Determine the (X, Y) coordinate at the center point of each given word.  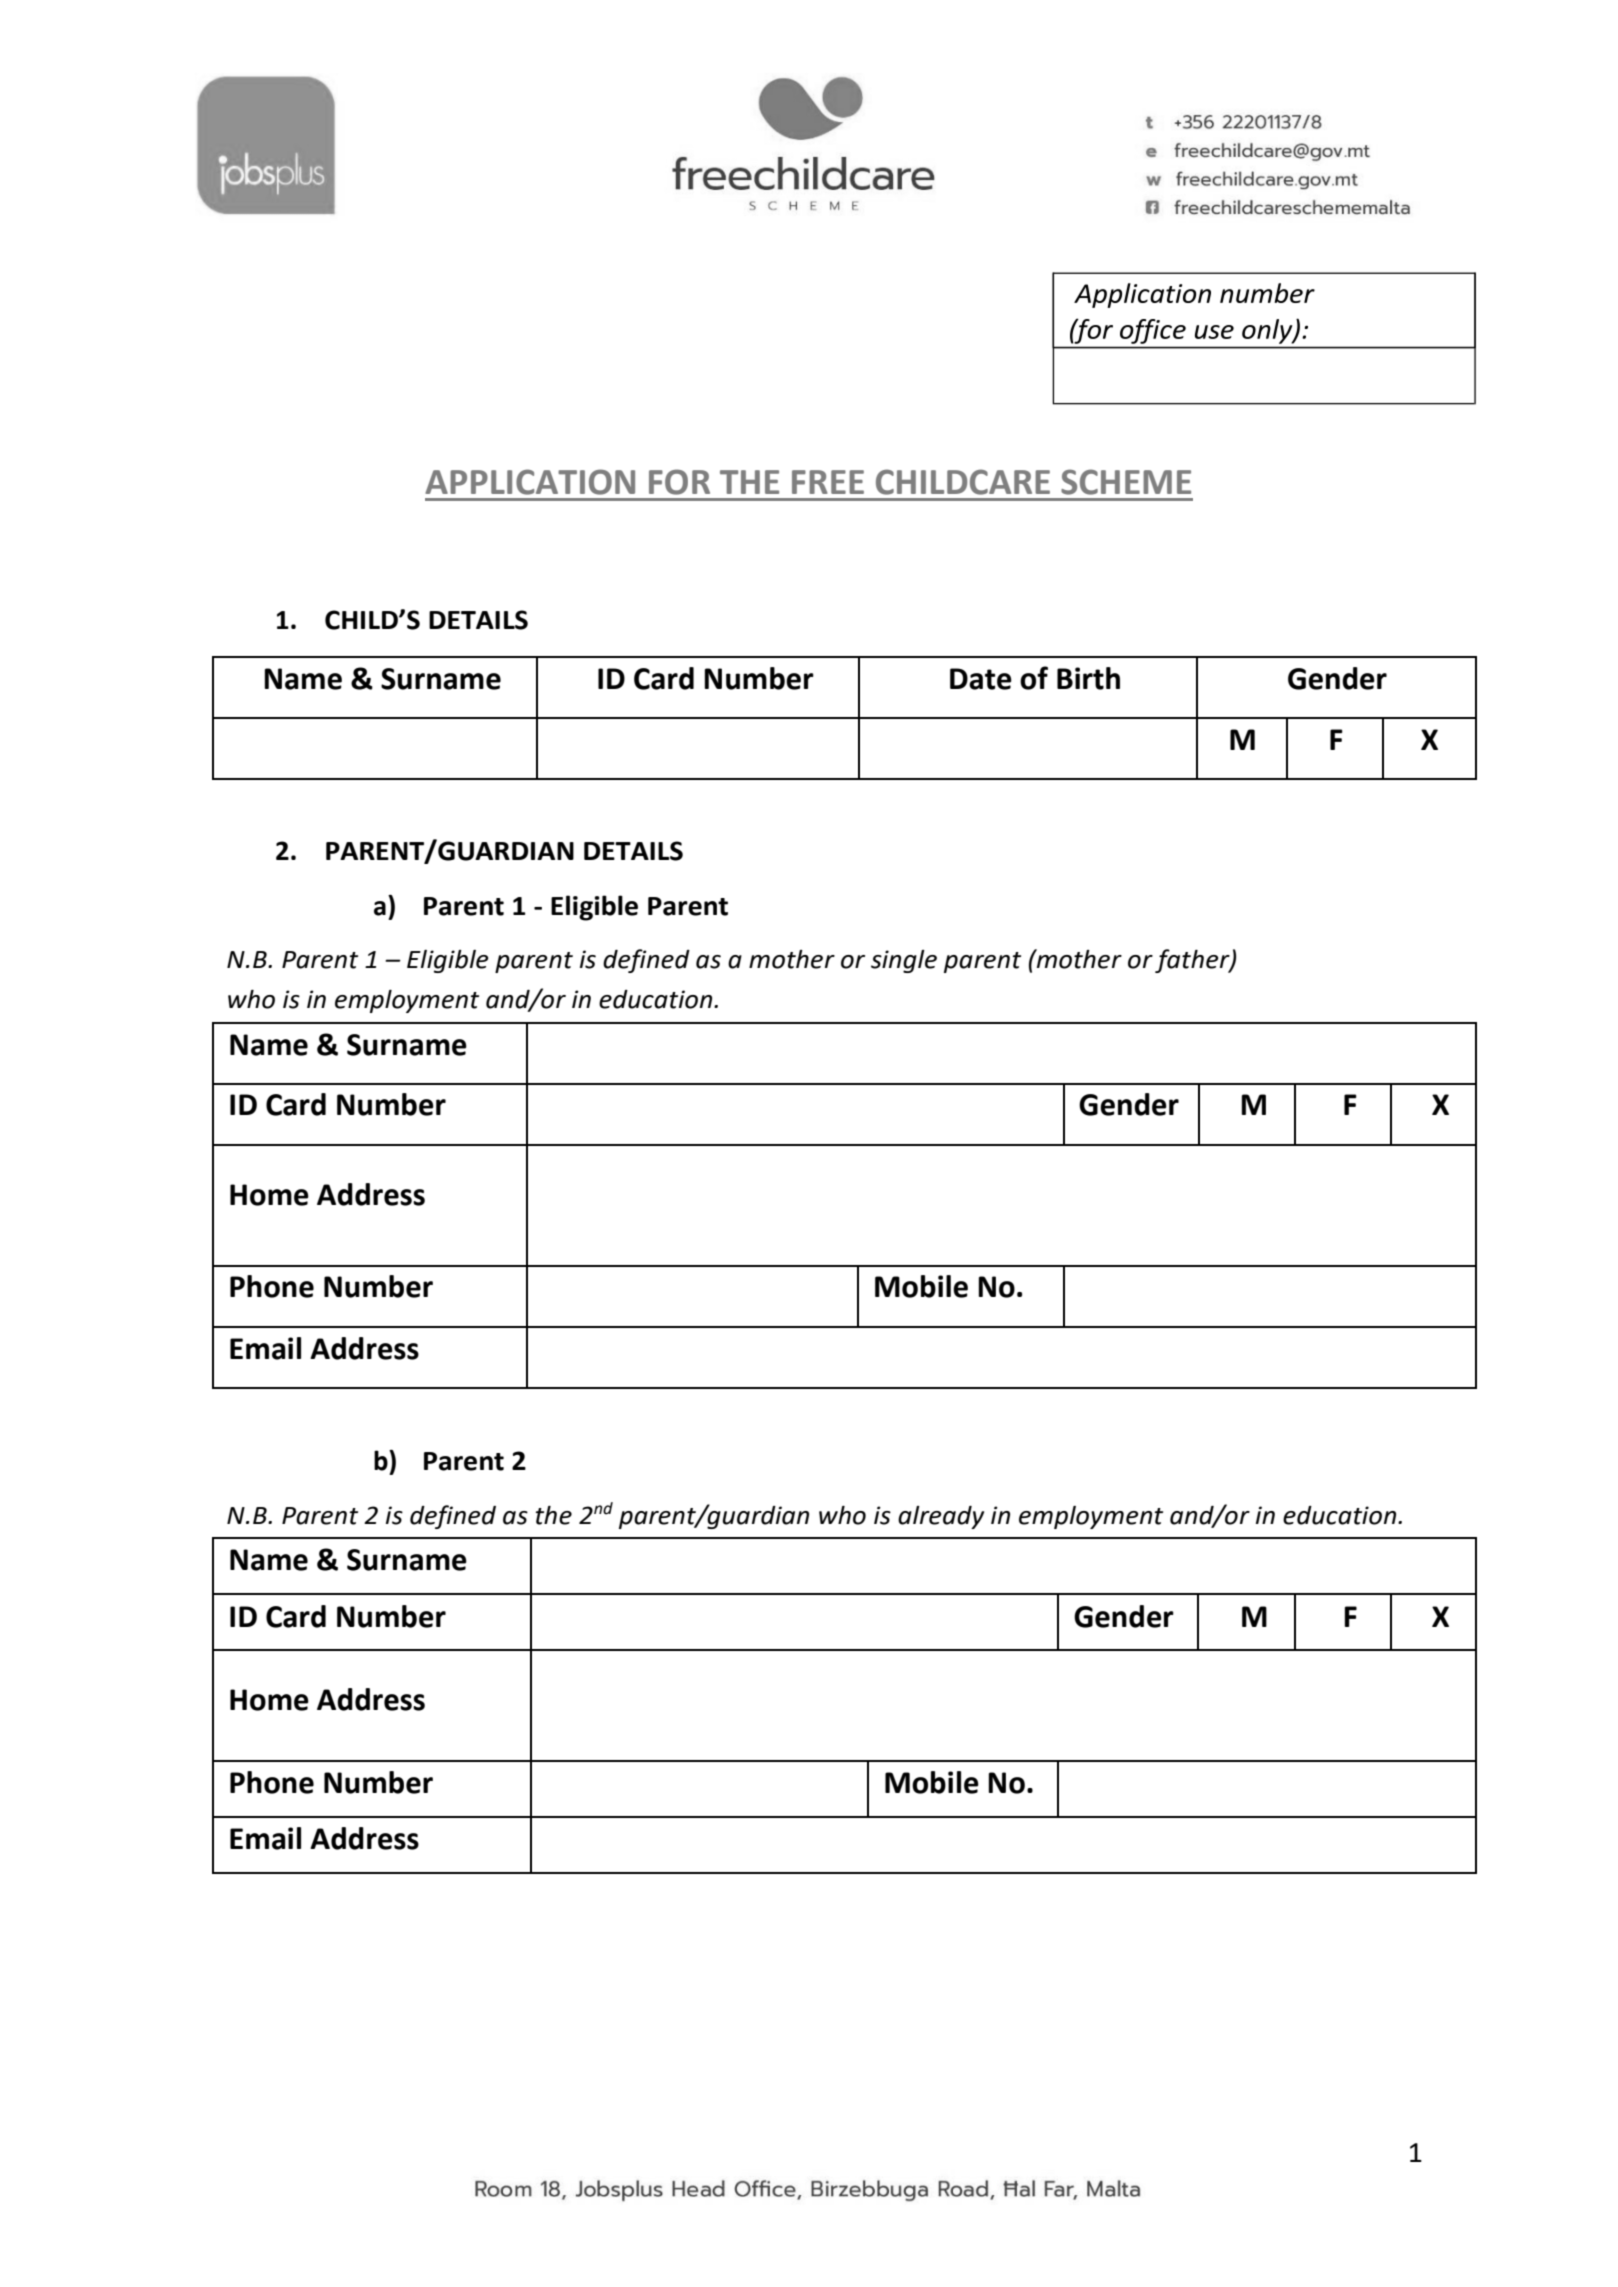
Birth (1088, 678)
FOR (679, 482)
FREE (828, 482)
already (941, 1517)
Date (981, 679)
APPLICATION (530, 482)
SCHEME (1126, 482)
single (904, 961)
